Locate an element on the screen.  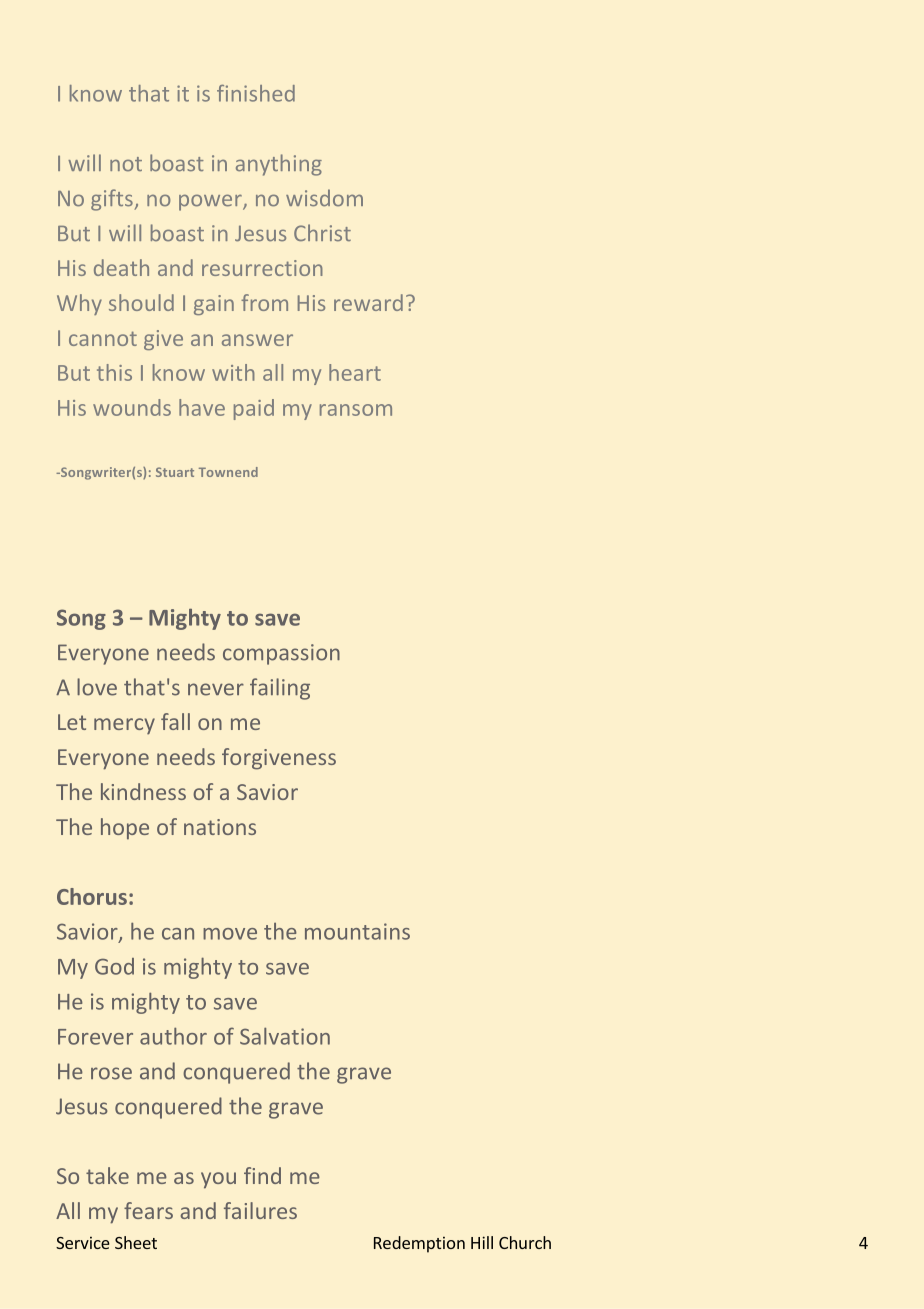
compassion is located at coordinates (281, 654).
